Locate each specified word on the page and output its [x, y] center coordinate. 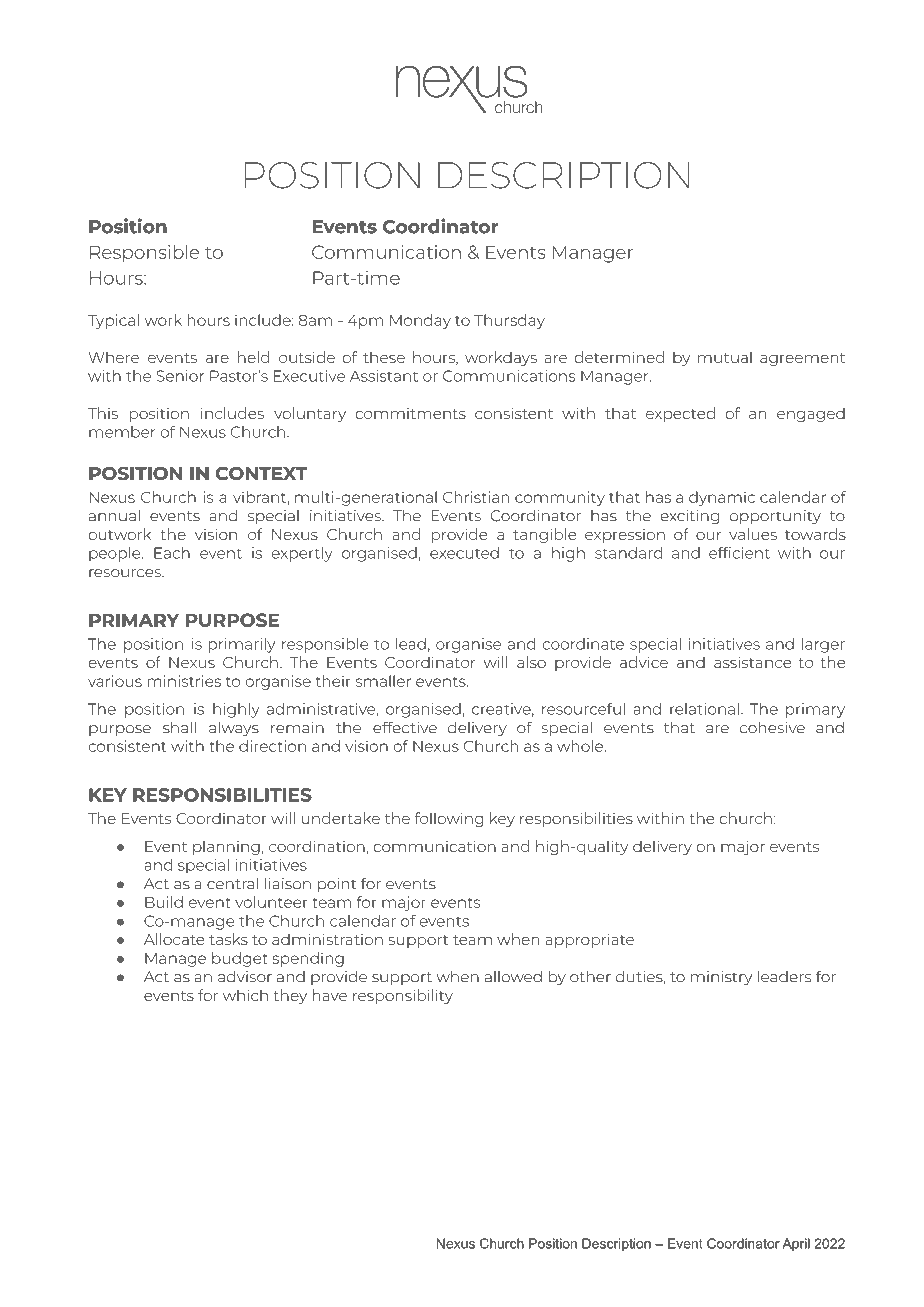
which [245, 995]
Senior [180, 376]
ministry [721, 978]
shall [179, 728]
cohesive [772, 728]
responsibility [403, 996]
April [796, 1245]
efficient [739, 553]
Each [172, 553]
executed [464, 553]
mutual [725, 357]
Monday [420, 321]
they [290, 996]
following [449, 819]
